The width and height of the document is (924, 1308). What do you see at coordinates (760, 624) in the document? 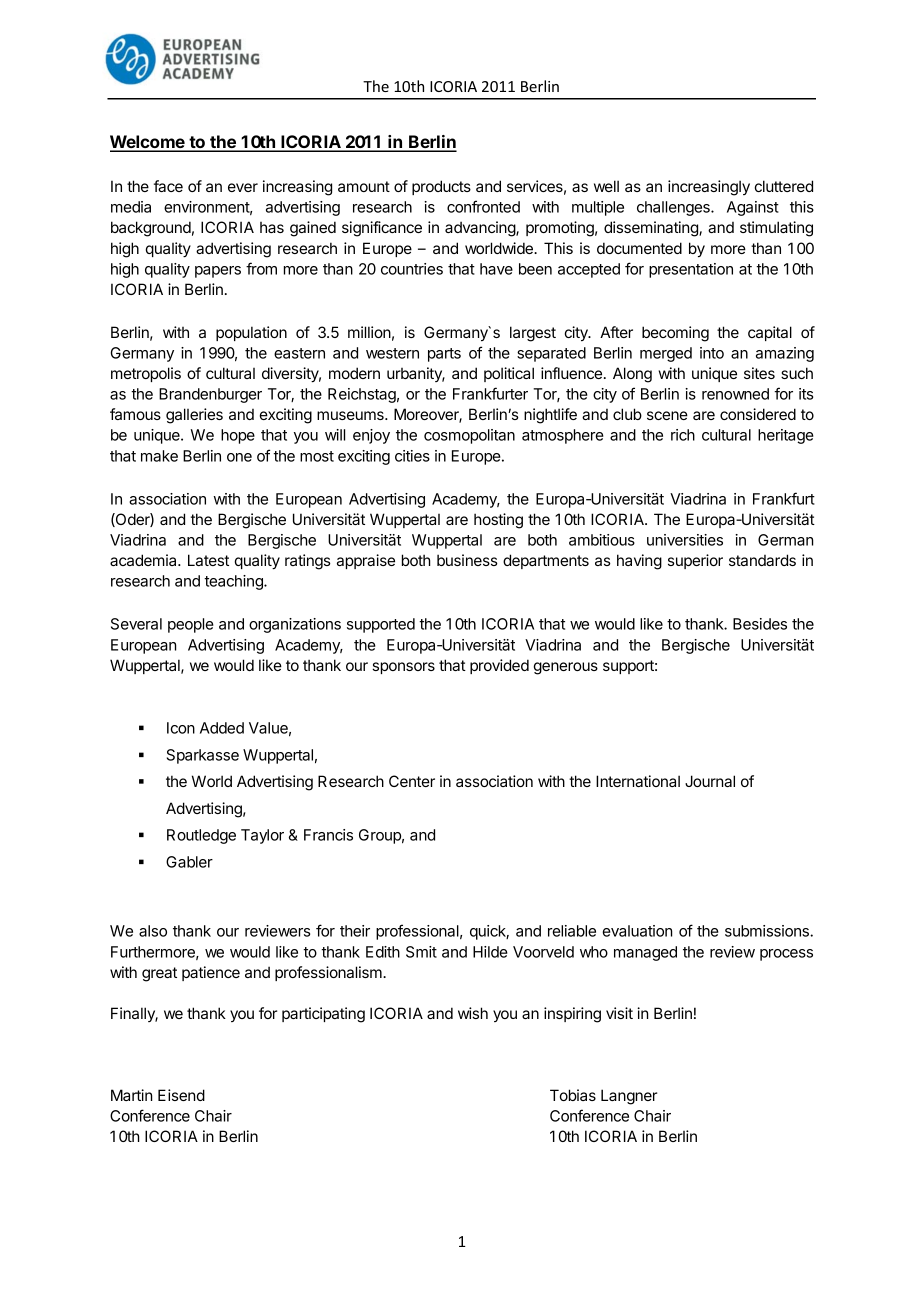
I see `Besides` at bounding box center [760, 624].
